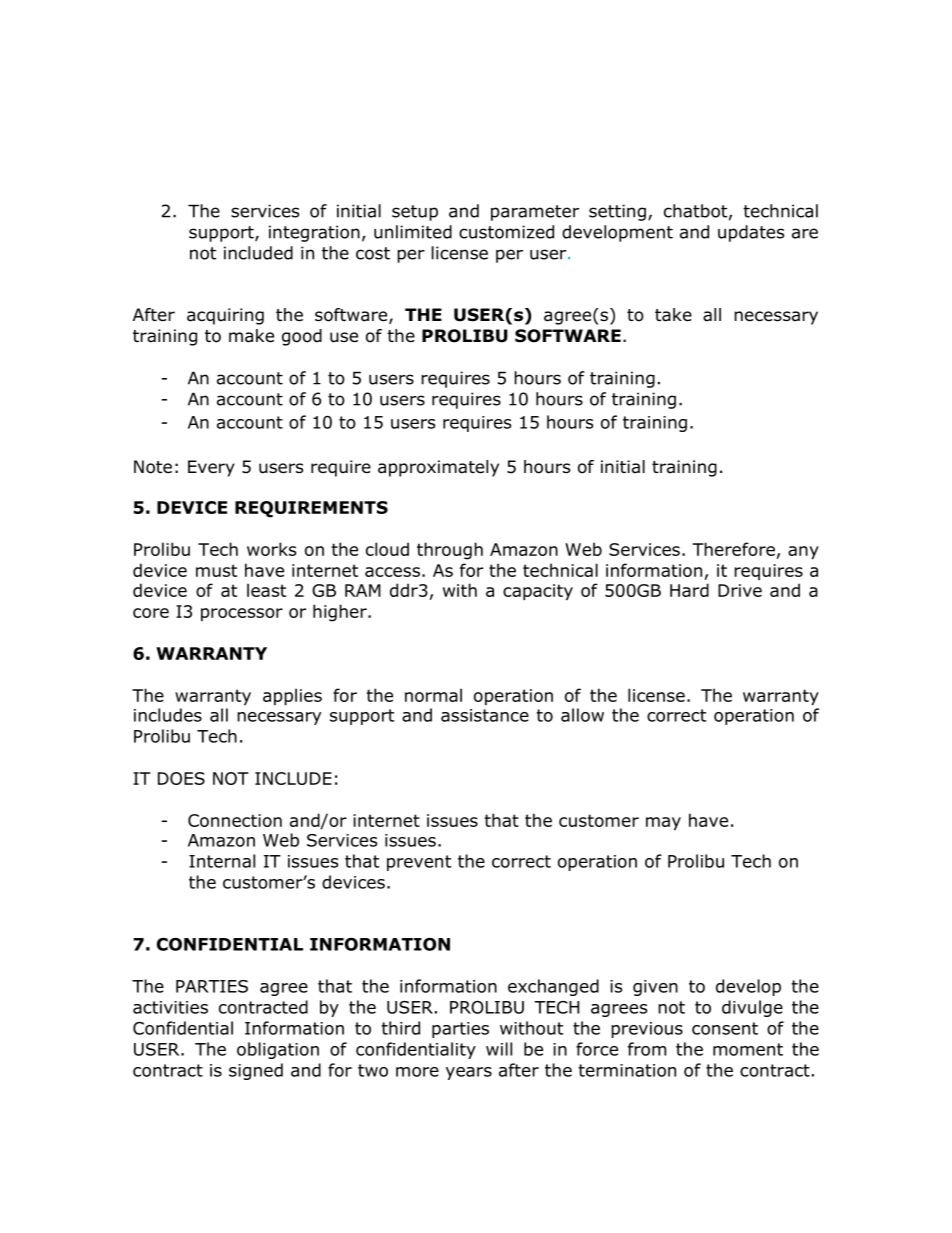 The height and width of the page is (1233, 952). I want to click on integration, so click(314, 233).
